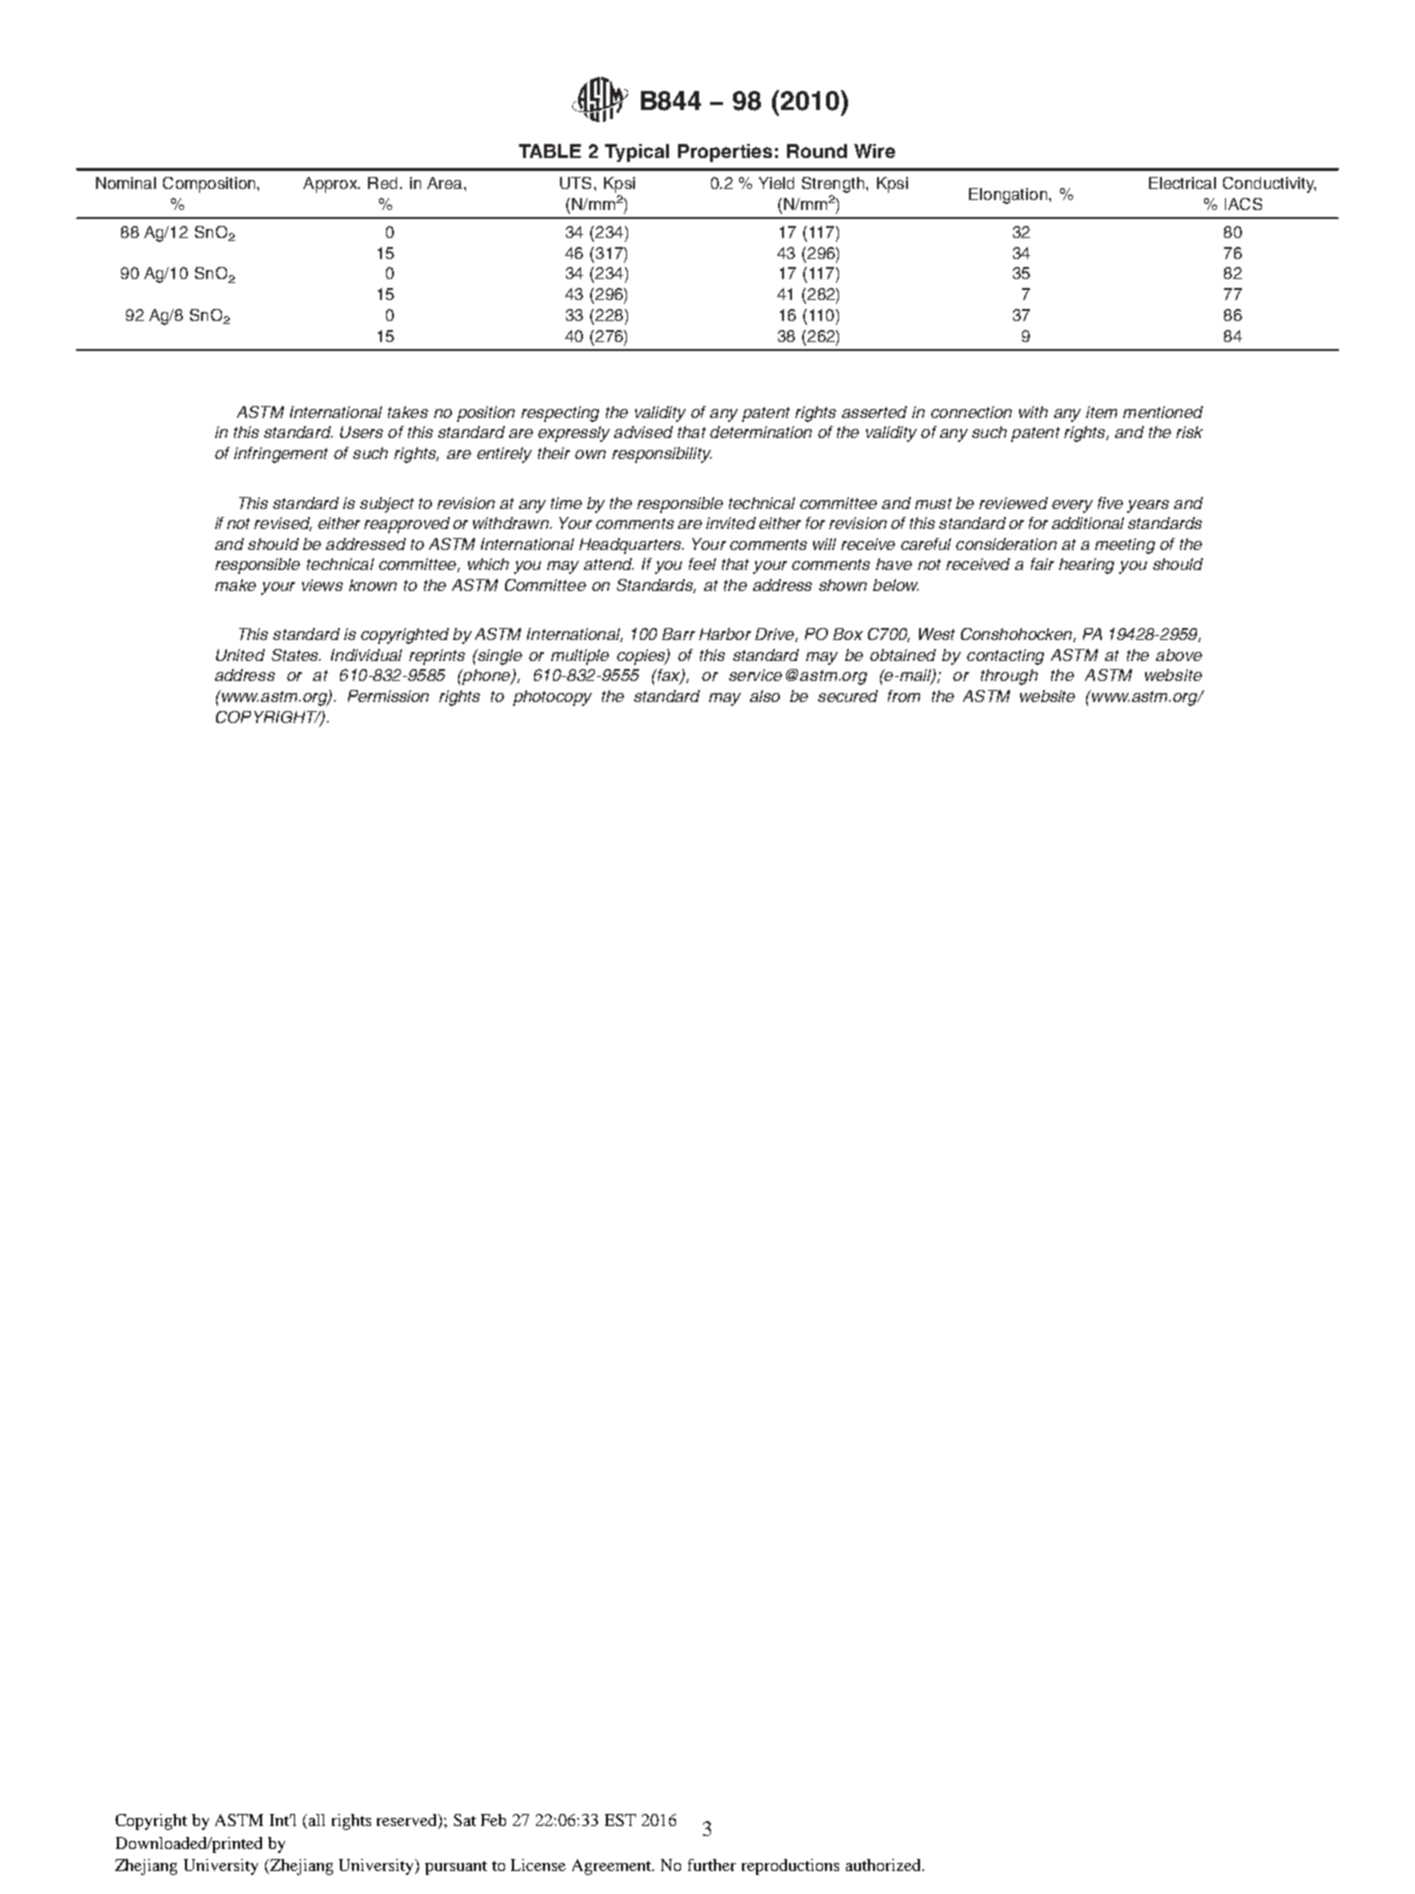 This screenshot has width=1415, height=1894. Describe the element at coordinates (765, 696) in the screenshot. I see `also` at that location.
